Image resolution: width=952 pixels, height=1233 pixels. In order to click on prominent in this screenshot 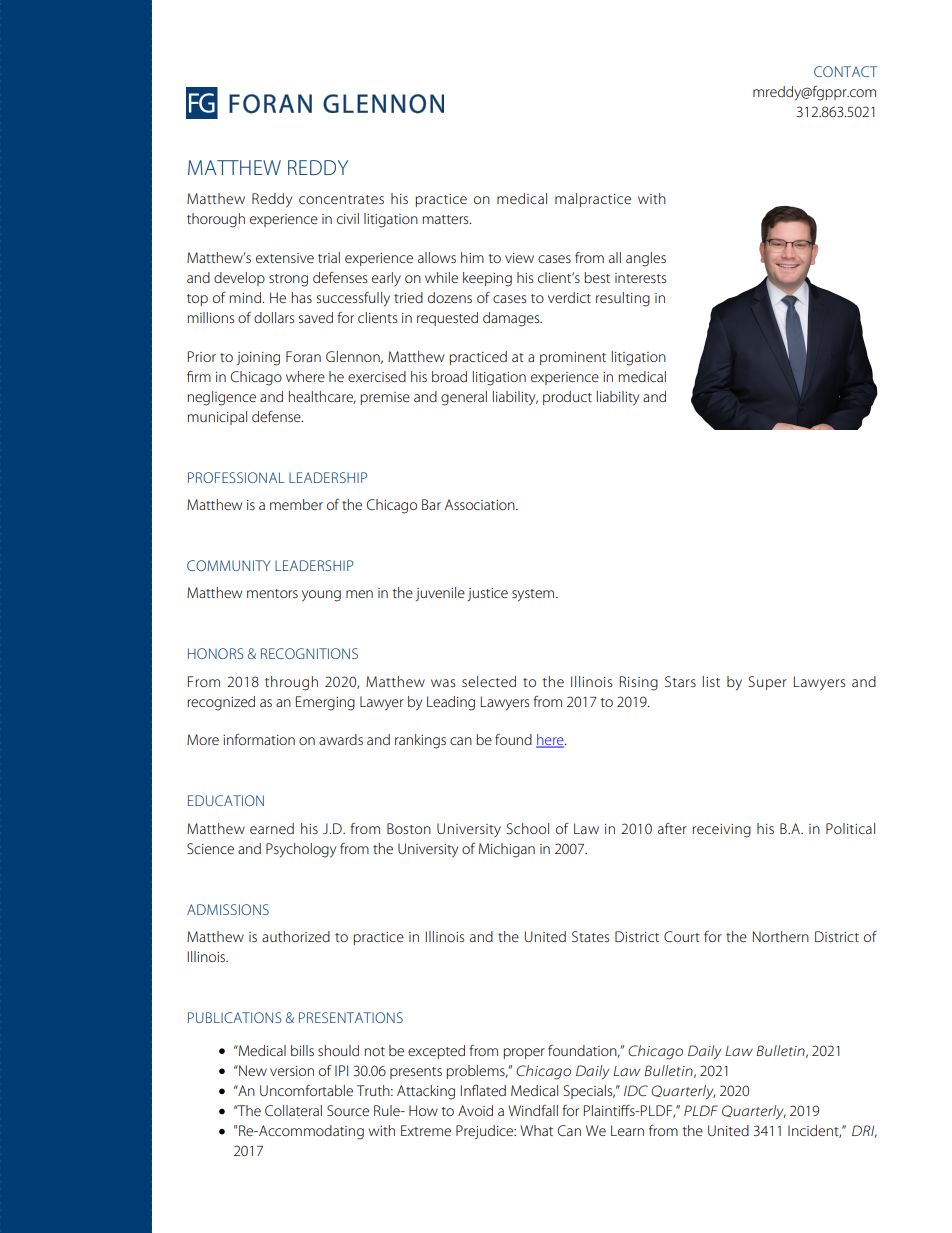, I will do `click(573, 358)`.
